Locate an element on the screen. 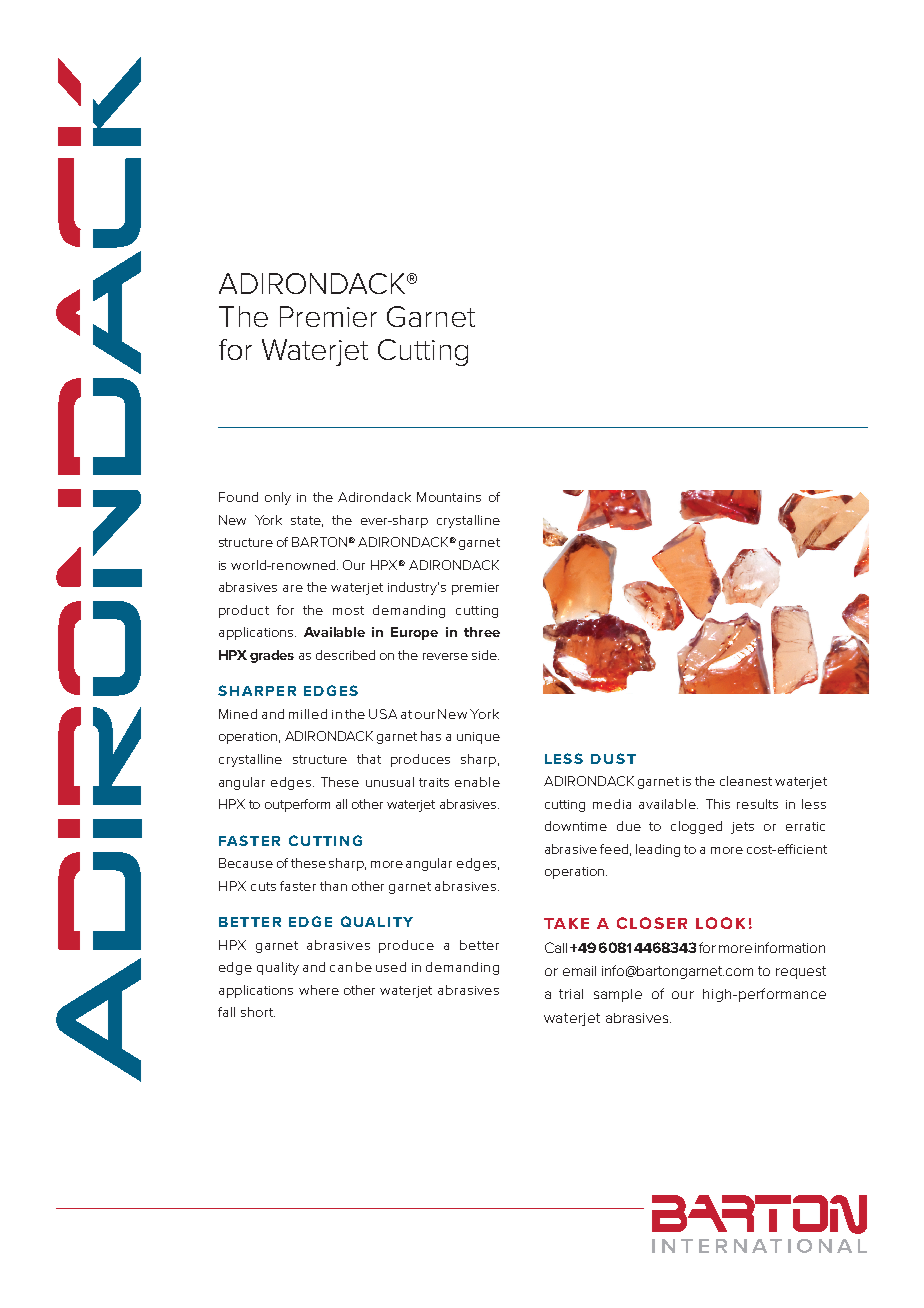  three is located at coordinates (482, 632).
